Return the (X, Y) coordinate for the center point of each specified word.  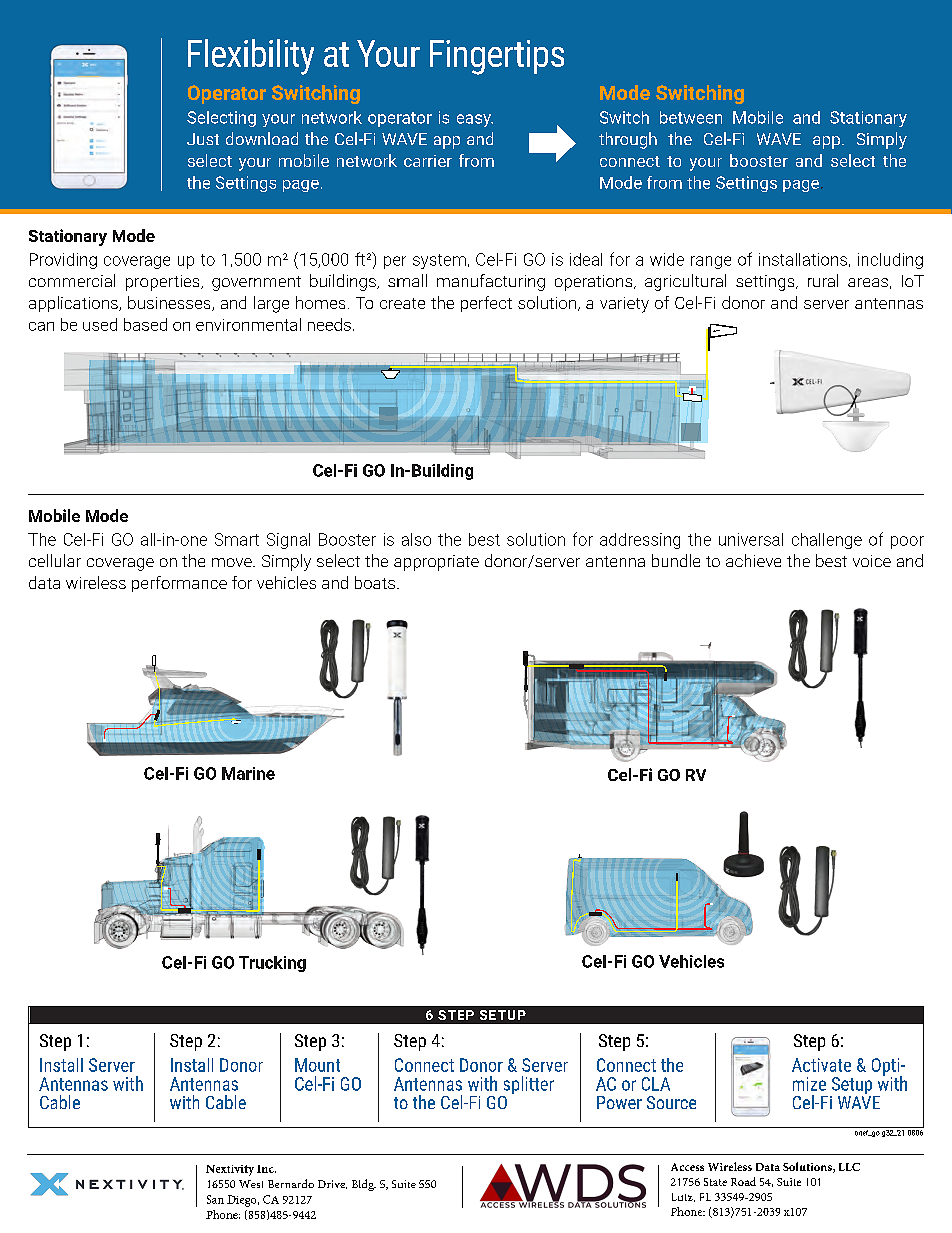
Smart (237, 539)
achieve (753, 560)
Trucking (272, 964)
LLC (849, 1167)
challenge (827, 541)
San (215, 1199)
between (691, 117)
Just (203, 139)
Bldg (364, 1185)
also (416, 539)
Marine (248, 773)
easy (475, 120)
